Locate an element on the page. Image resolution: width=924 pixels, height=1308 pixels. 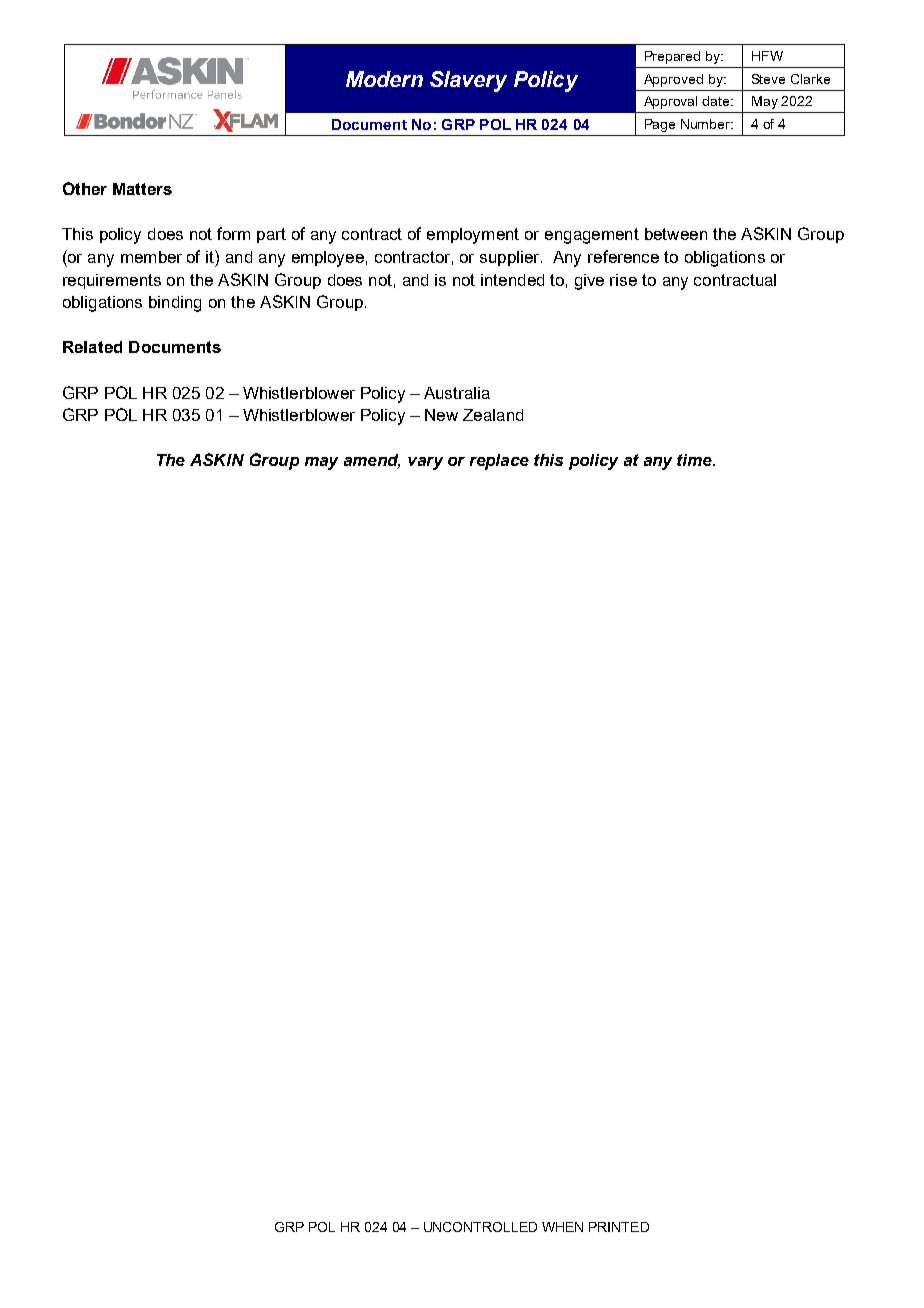
PRINTED is located at coordinates (619, 1227).
